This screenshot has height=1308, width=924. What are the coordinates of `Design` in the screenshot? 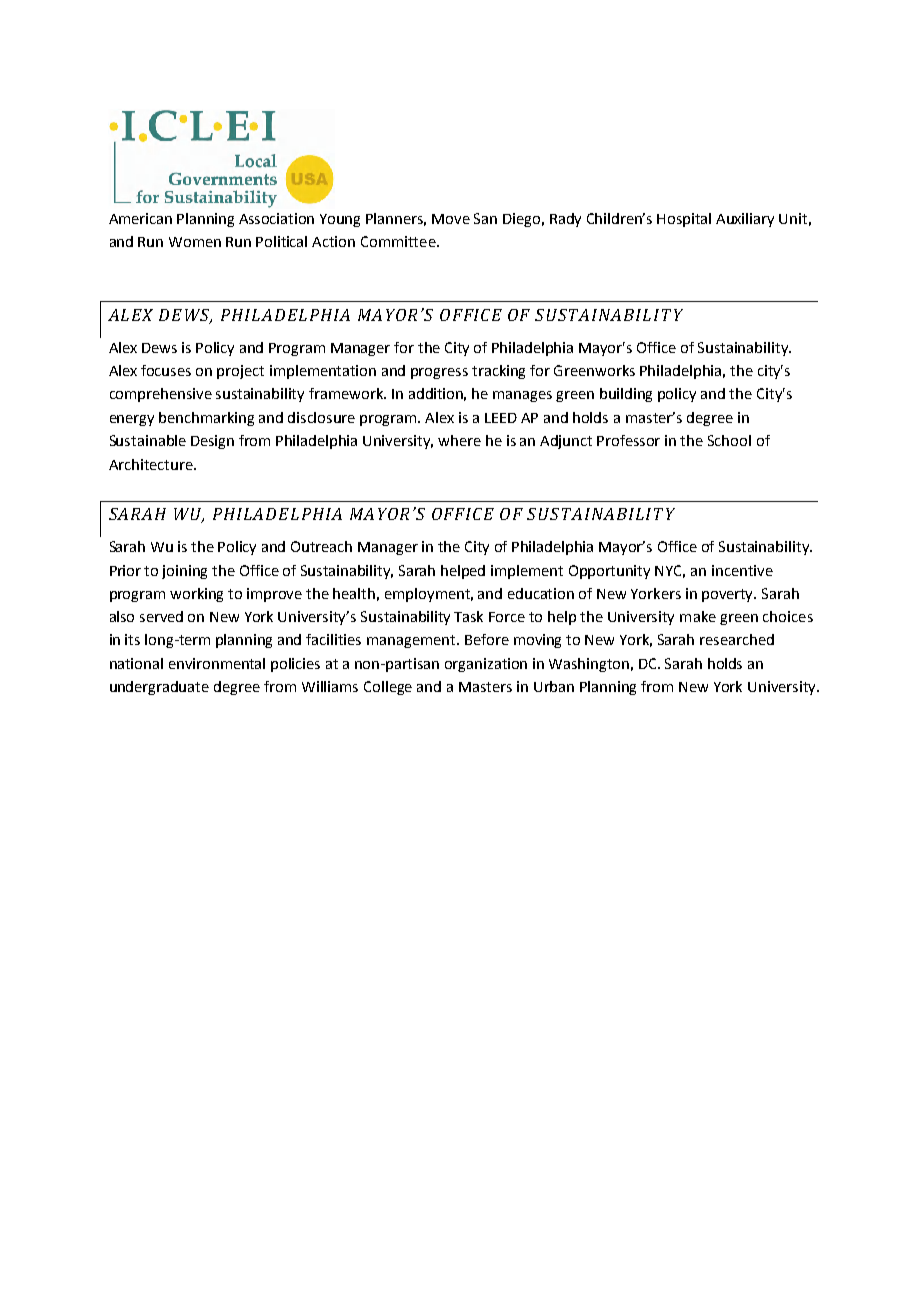 It's located at (212, 442).
